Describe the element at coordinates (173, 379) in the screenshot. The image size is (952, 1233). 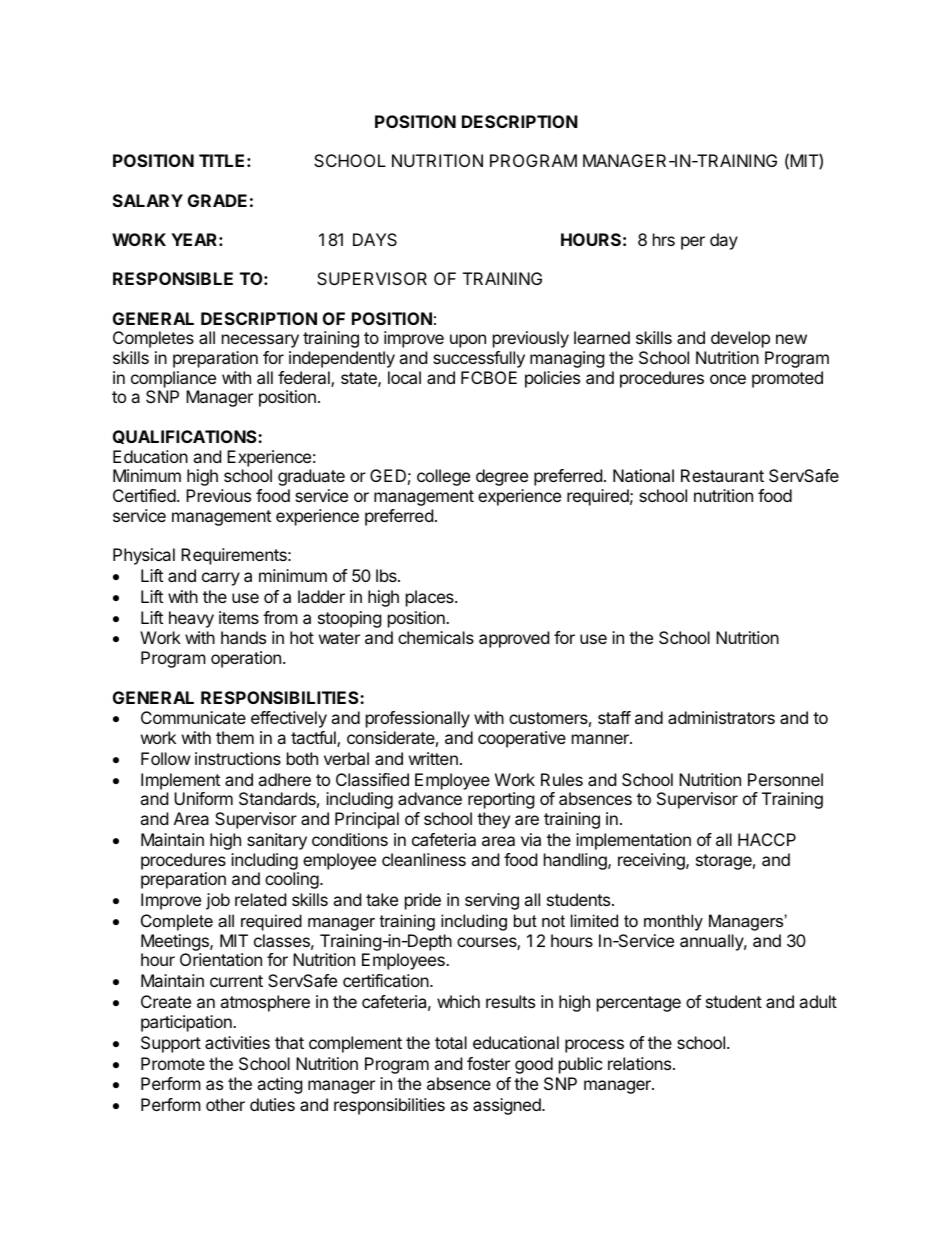
I see `compliance` at that location.
